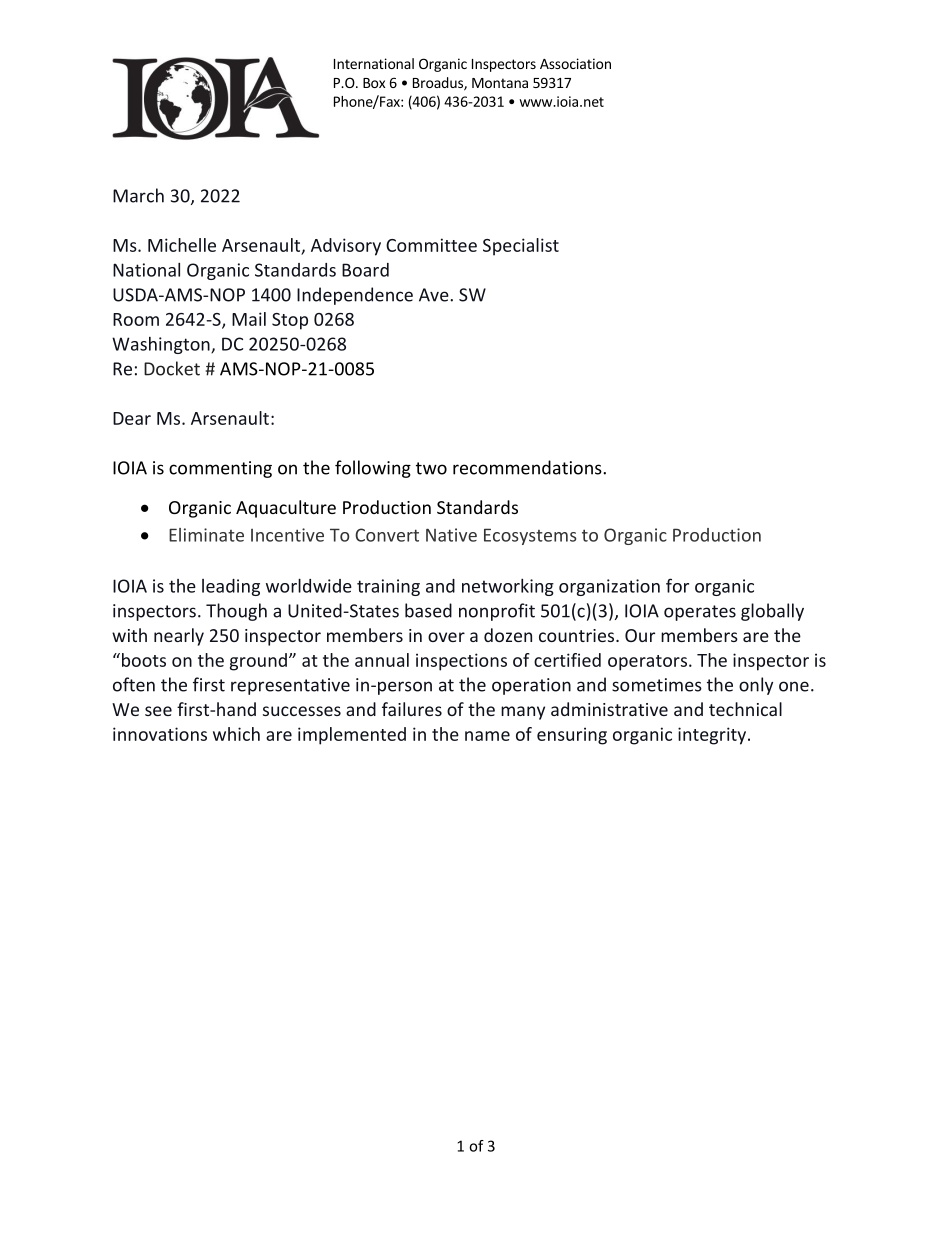 This screenshot has height=1233, width=952. What do you see at coordinates (431, 245) in the screenshot?
I see `Committee` at bounding box center [431, 245].
